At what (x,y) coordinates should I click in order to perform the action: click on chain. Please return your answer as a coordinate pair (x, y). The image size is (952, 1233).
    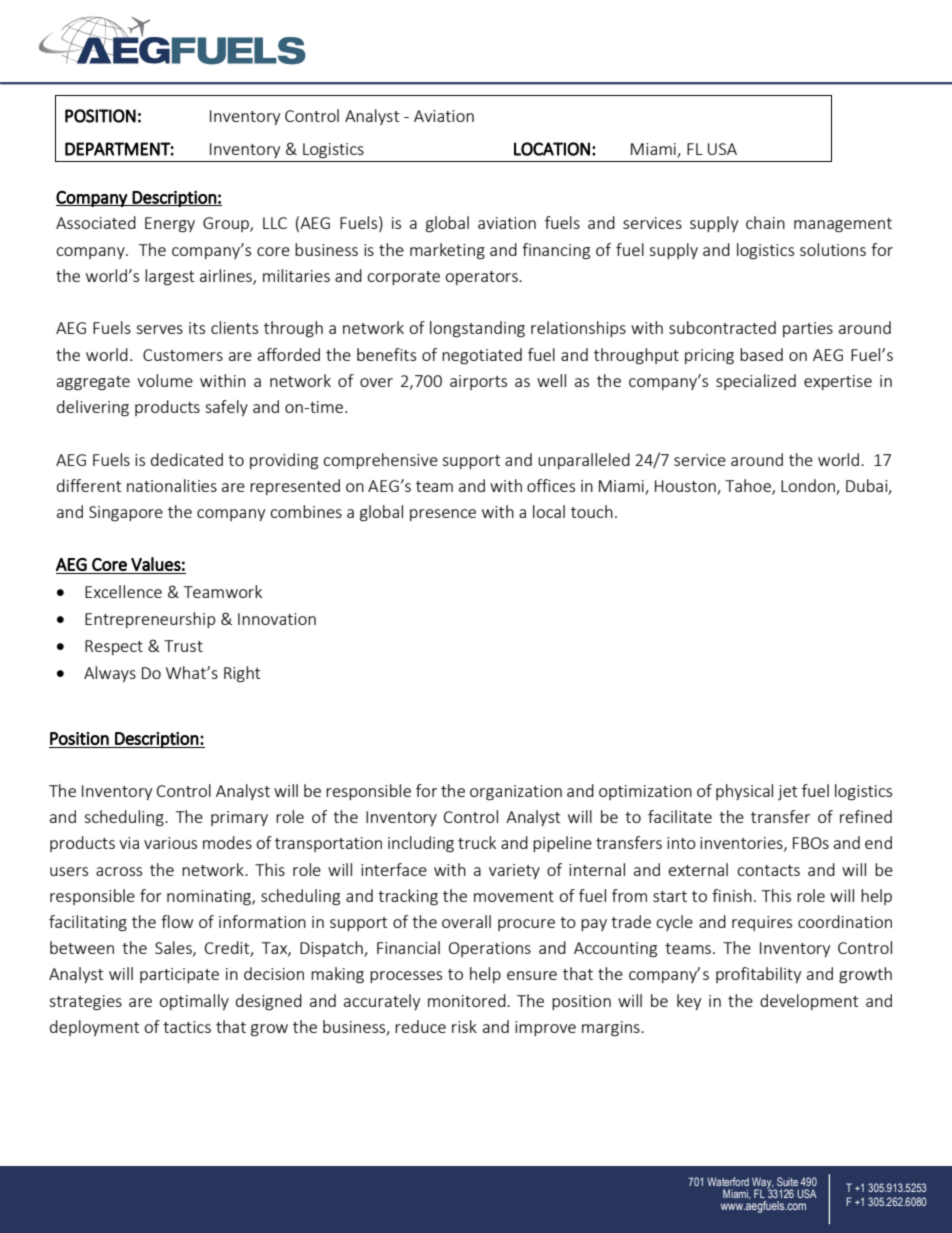
    Looking at the image, I should click on (765, 222).
